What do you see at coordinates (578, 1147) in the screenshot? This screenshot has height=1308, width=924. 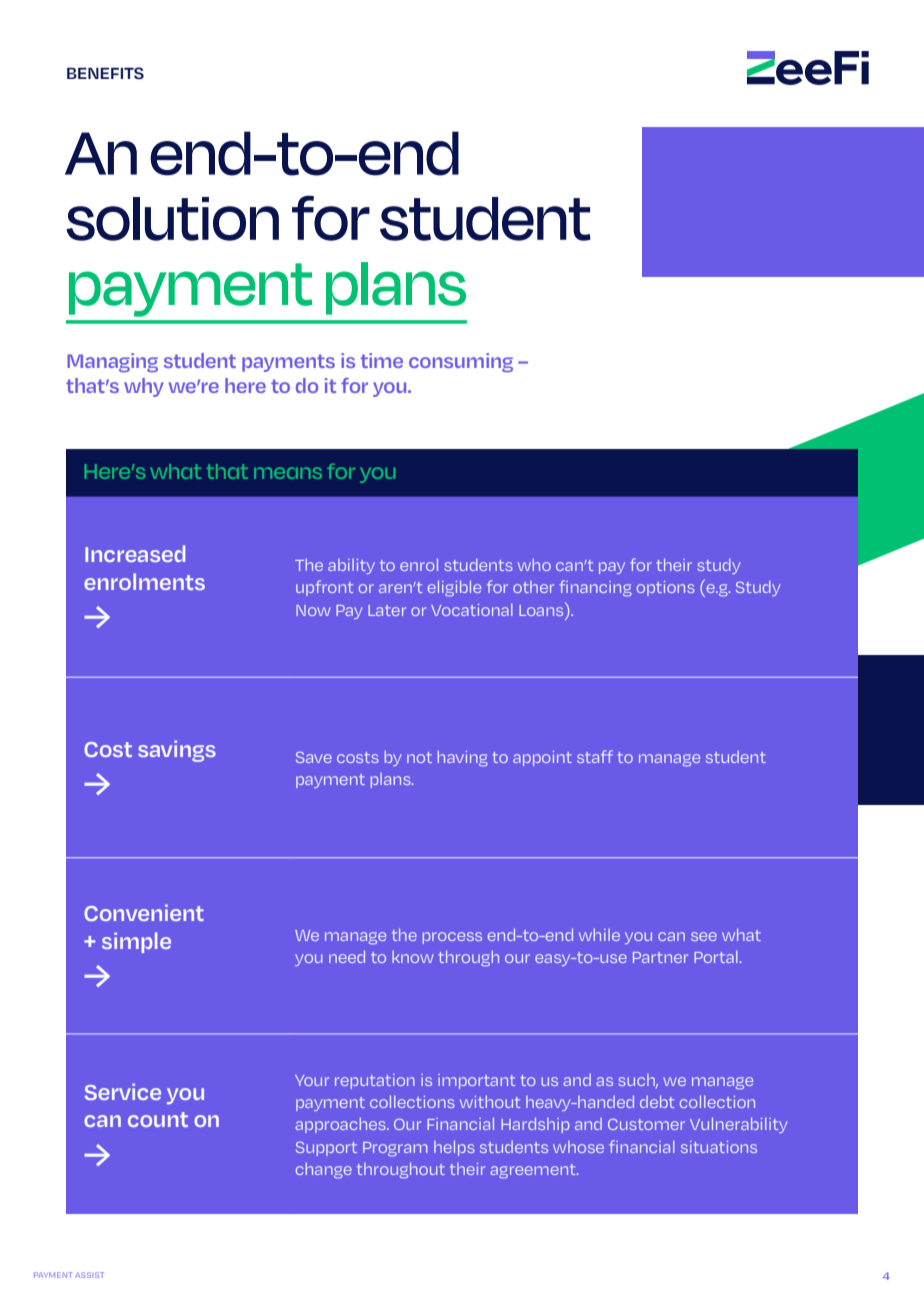 I see `whose` at bounding box center [578, 1147].
